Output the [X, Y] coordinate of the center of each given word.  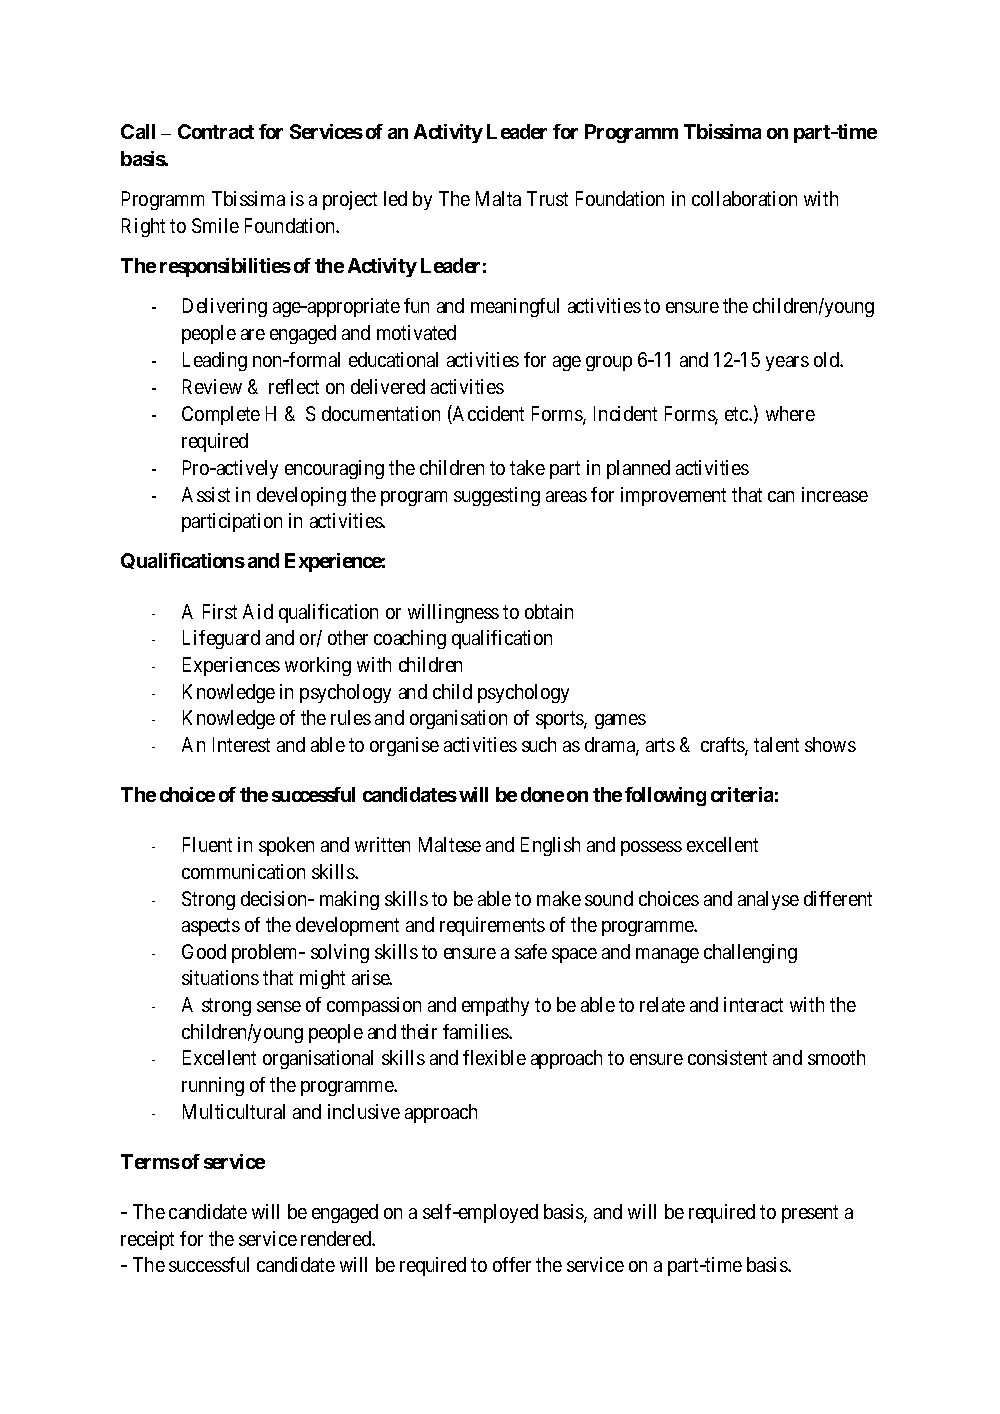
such [539, 744]
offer [512, 1264]
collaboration [744, 198]
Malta [498, 198]
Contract [216, 131]
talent [776, 744]
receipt [147, 1240]
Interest [241, 744]
